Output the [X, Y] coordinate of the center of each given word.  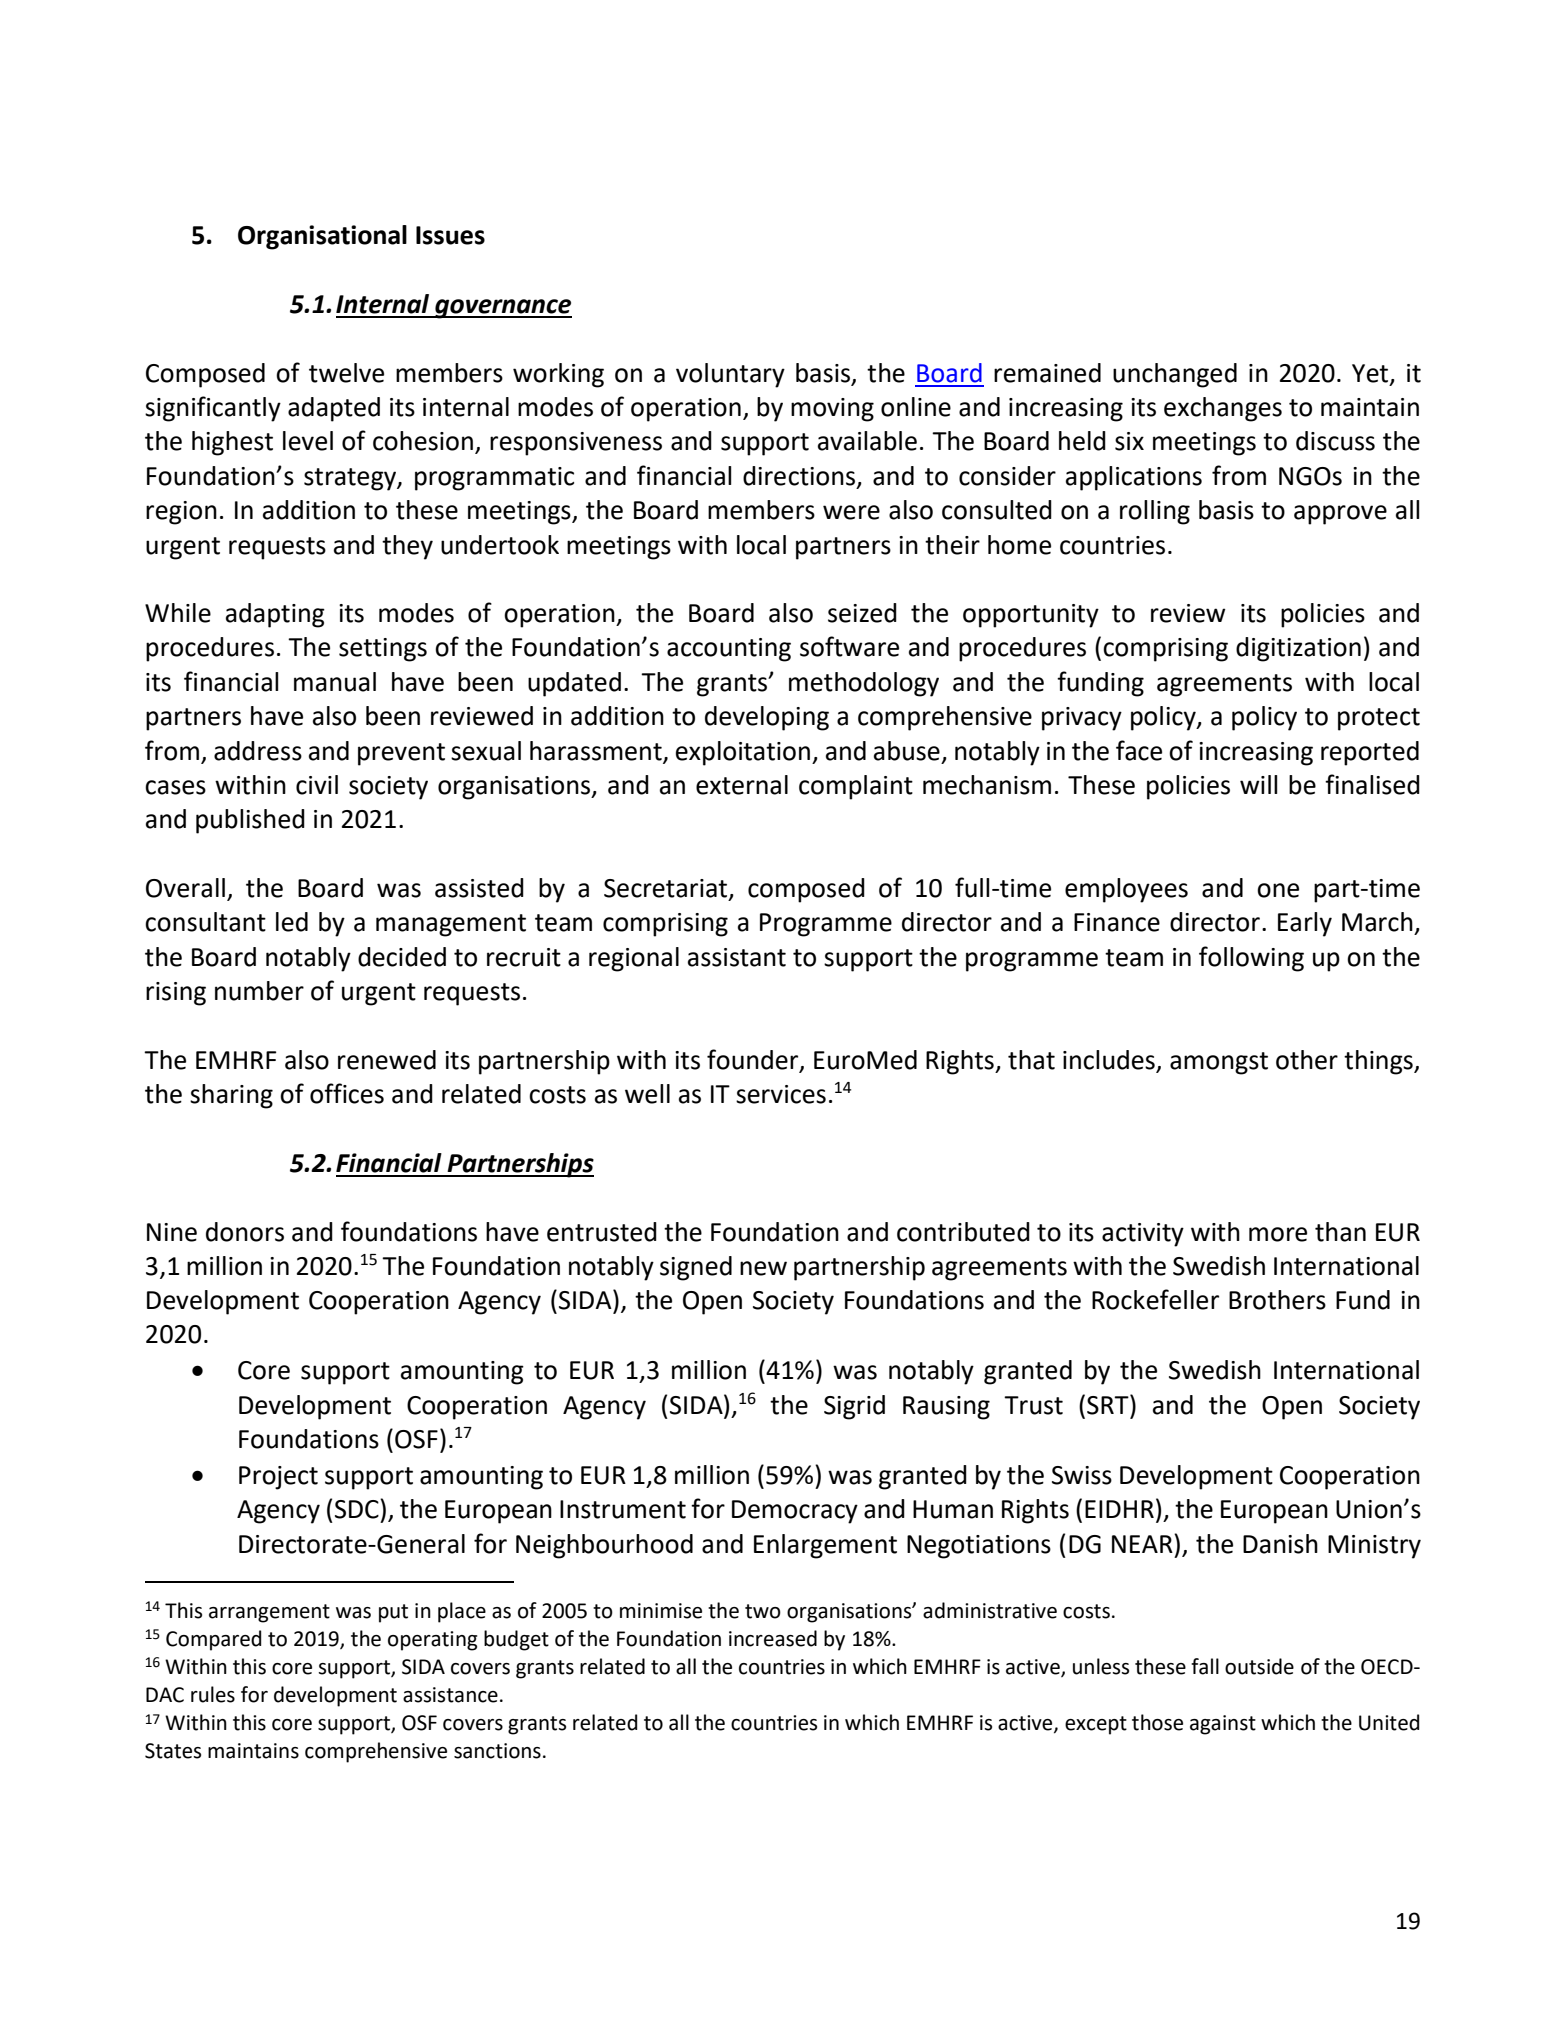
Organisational [322, 237]
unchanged [1175, 375]
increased [773, 1638]
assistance [450, 1695]
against [1223, 1725]
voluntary [730, 375]
